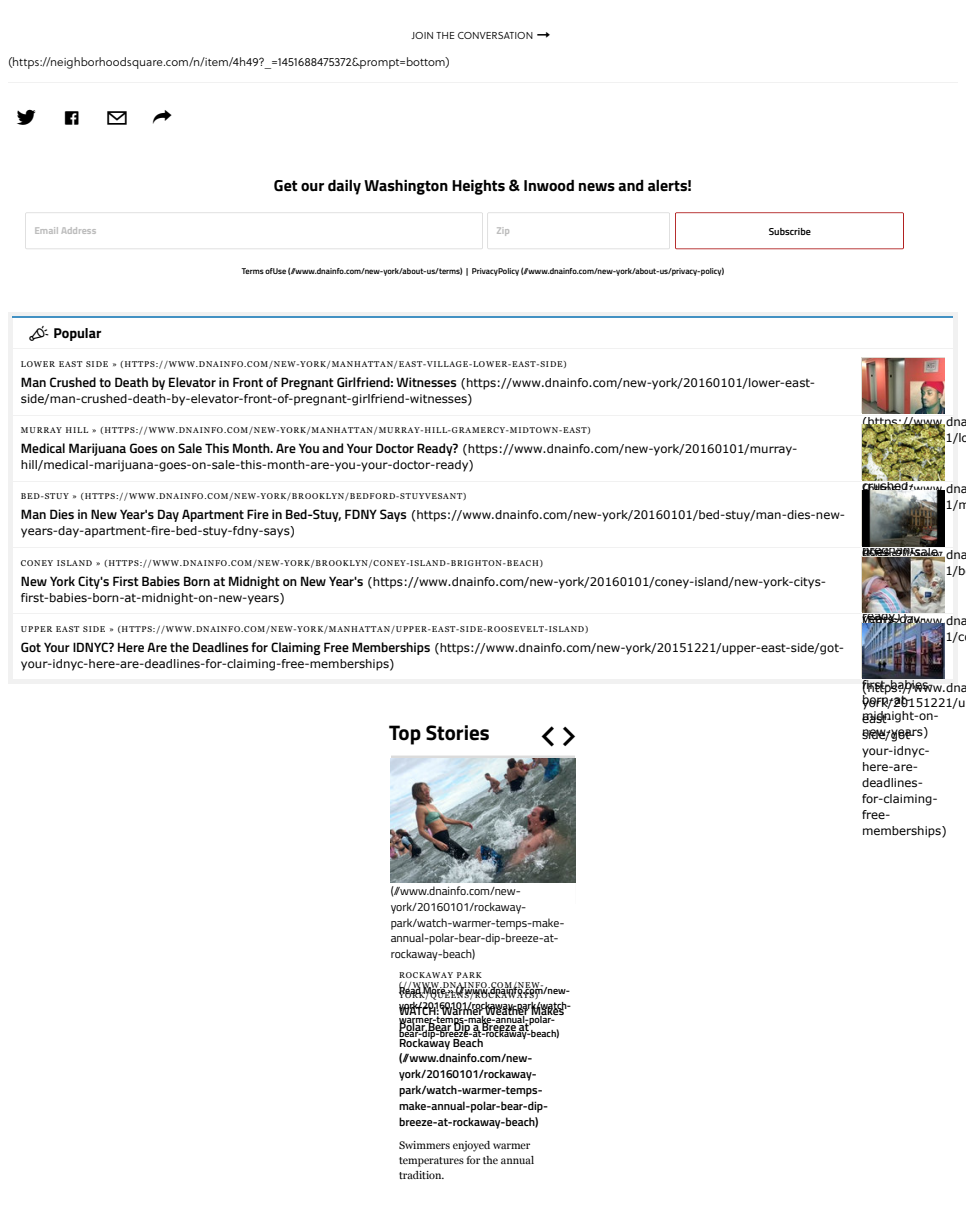 The image size is (966, 1232). What do you see at coordinates (431, 1162) in the document?
I see `temperatures` at bounding box center [431, 1162].
